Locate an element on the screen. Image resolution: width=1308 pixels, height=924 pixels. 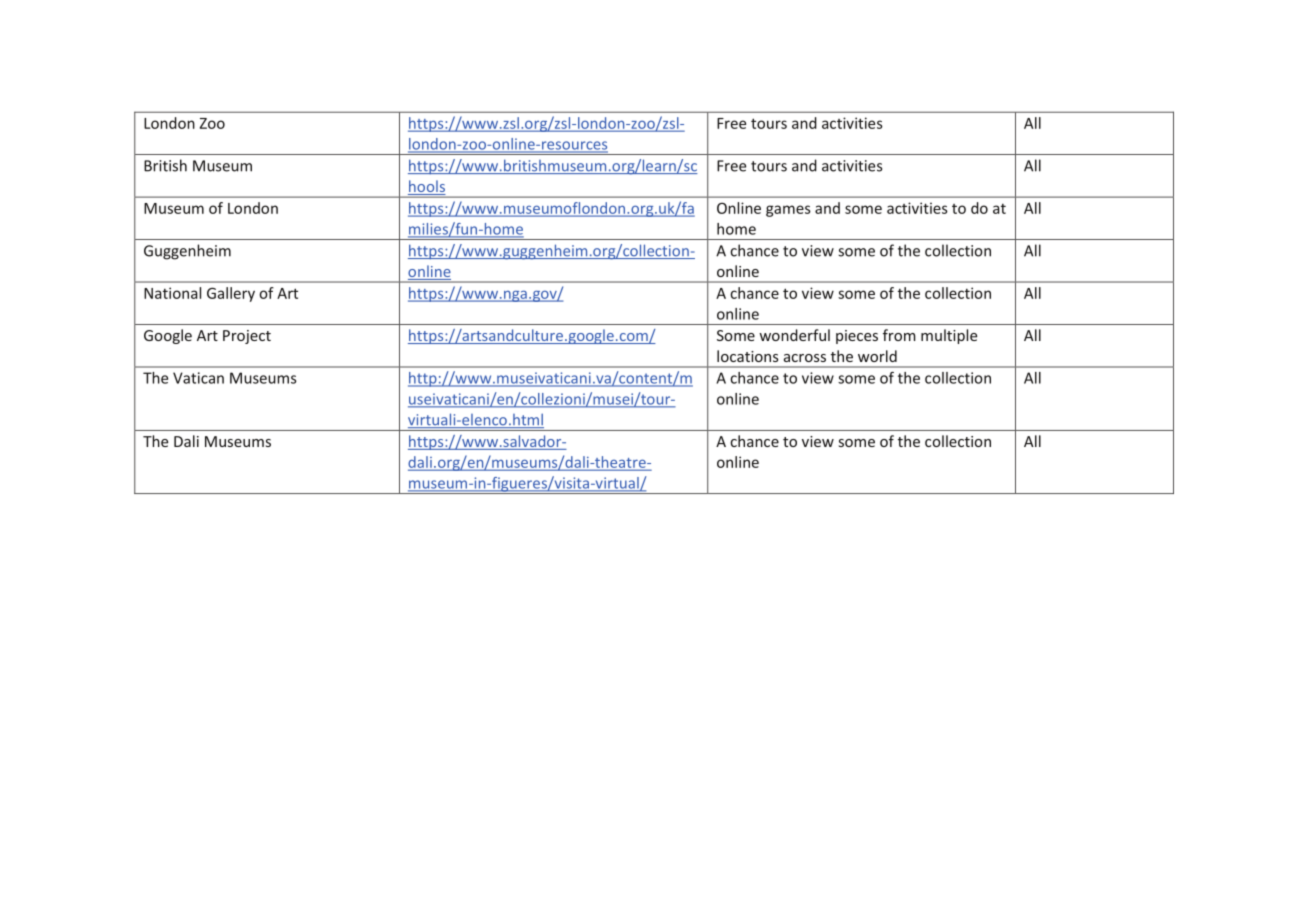
across is located at coordinates (805, 358).
